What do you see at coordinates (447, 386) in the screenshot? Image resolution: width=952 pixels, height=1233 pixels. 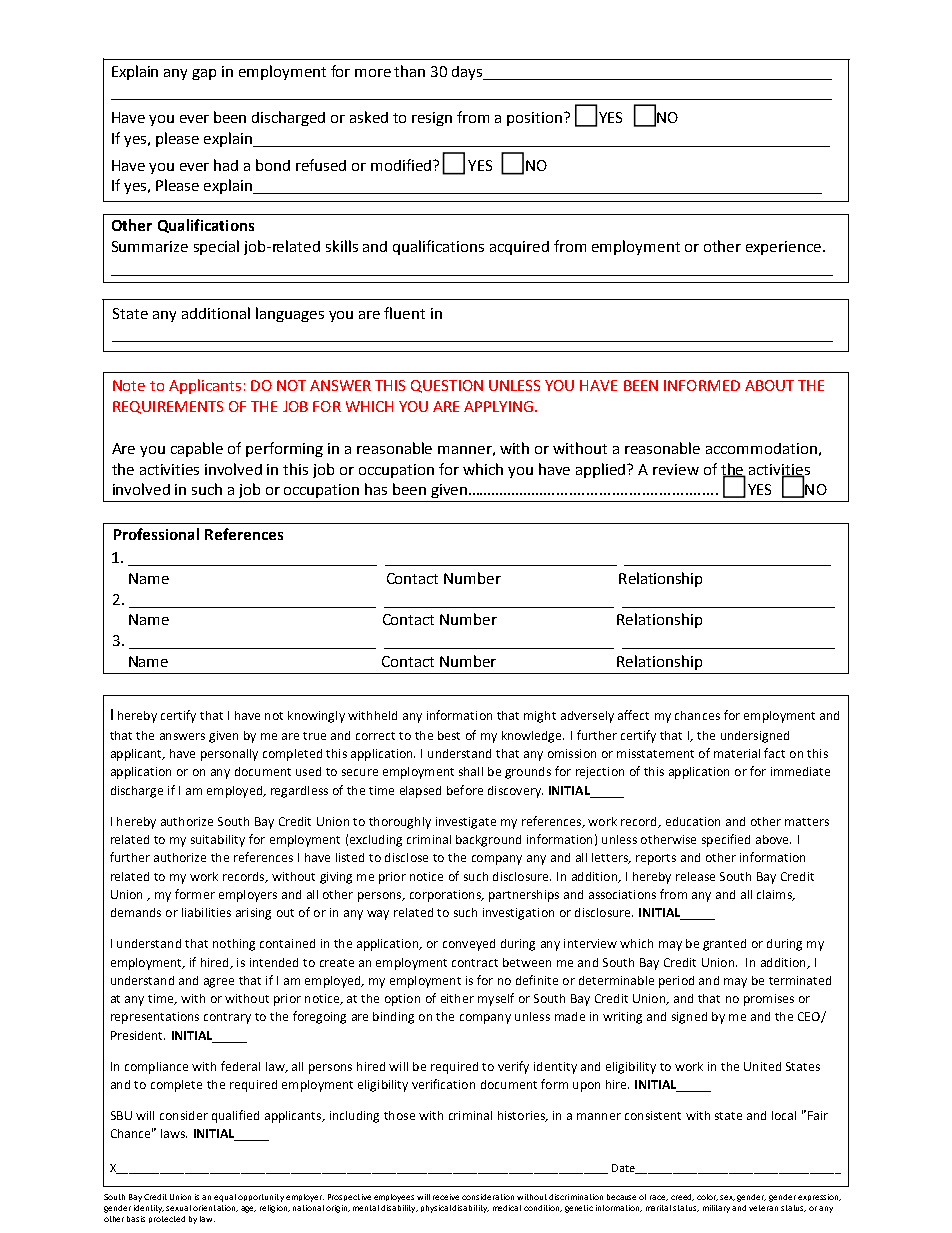 I see `QUESTION` at bounding box center [447, 386].
